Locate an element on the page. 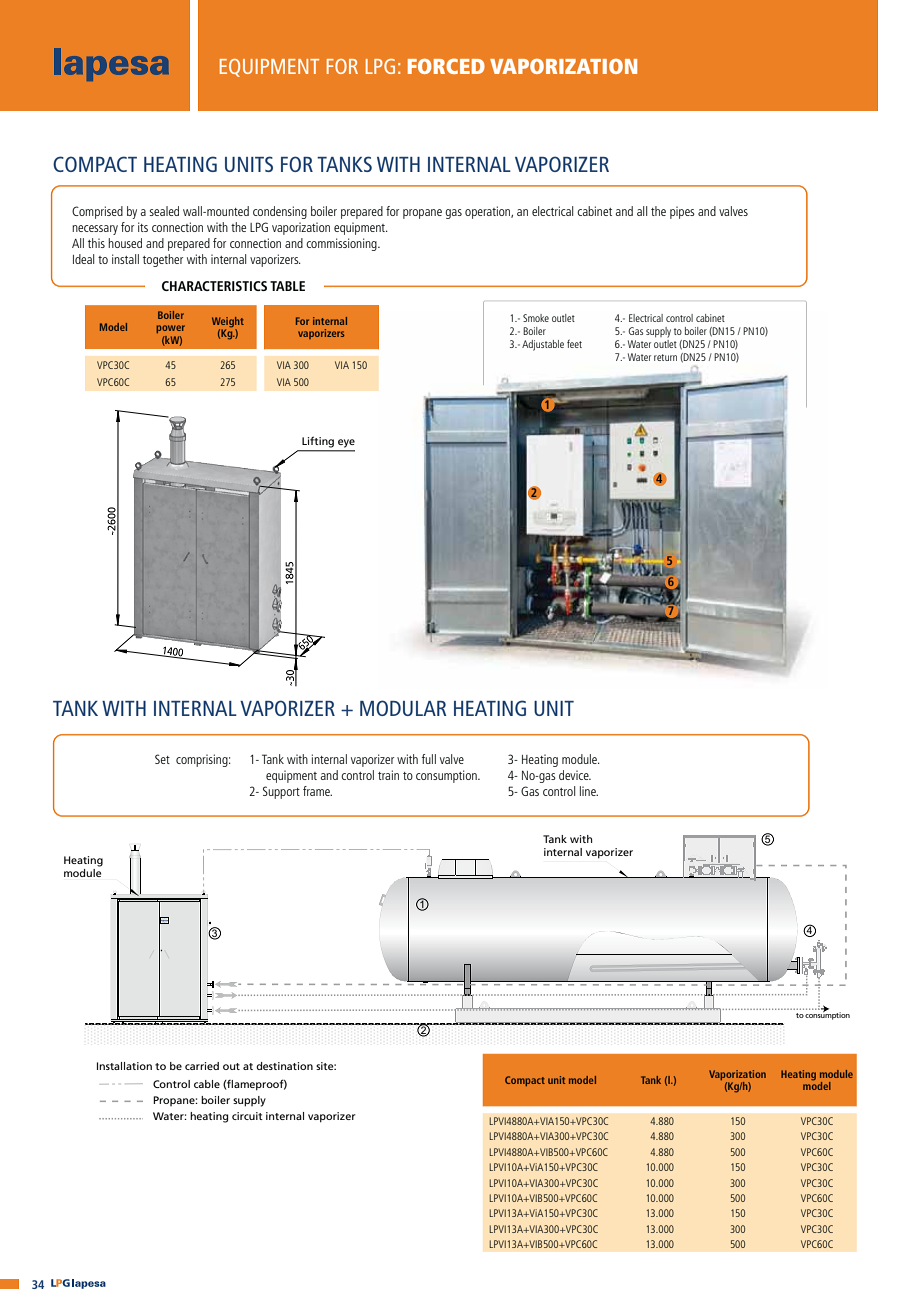  return is located at coordinates (665, 357).
